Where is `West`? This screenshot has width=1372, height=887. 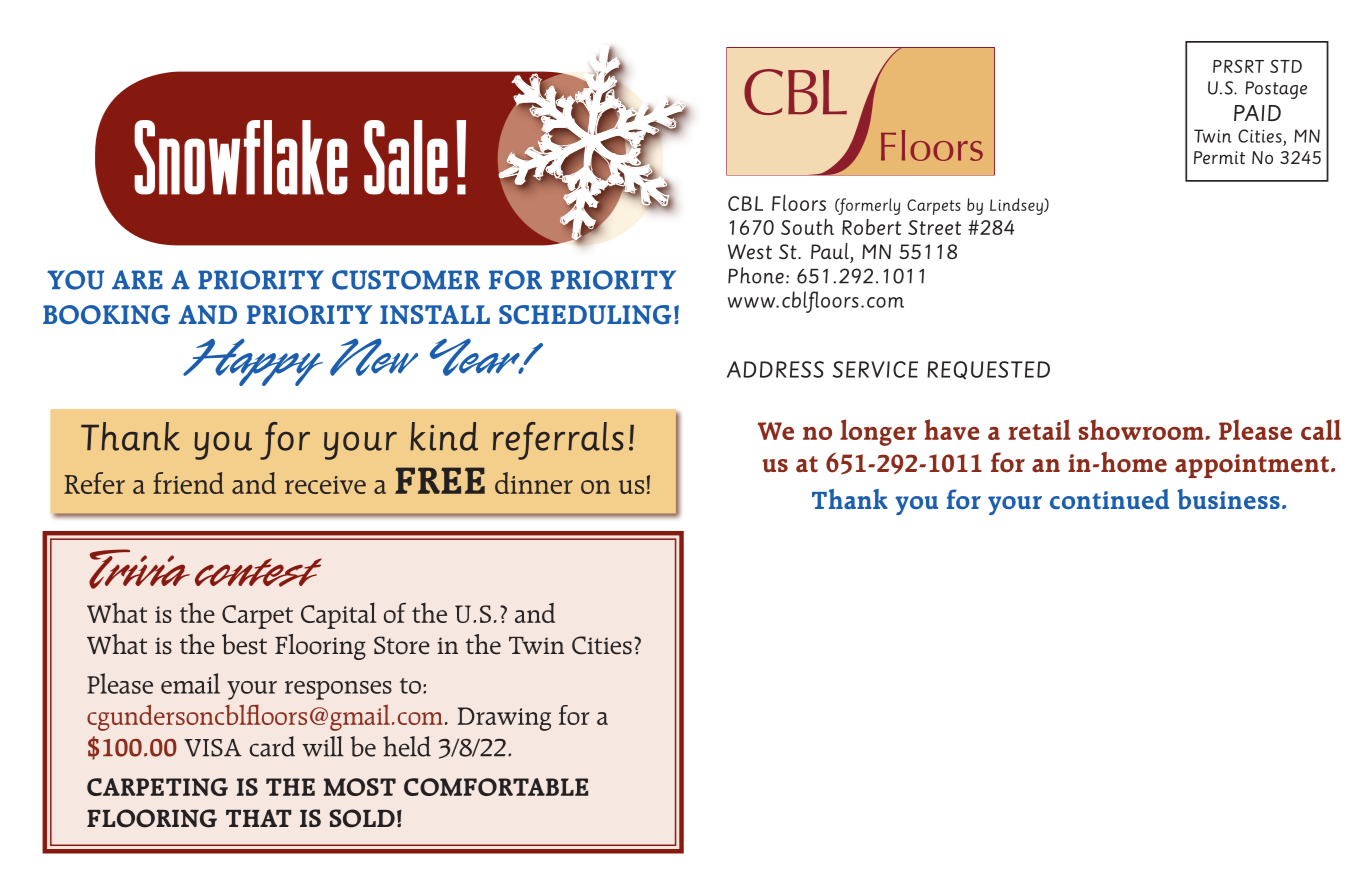
West is located at coordinates (750, 251).
